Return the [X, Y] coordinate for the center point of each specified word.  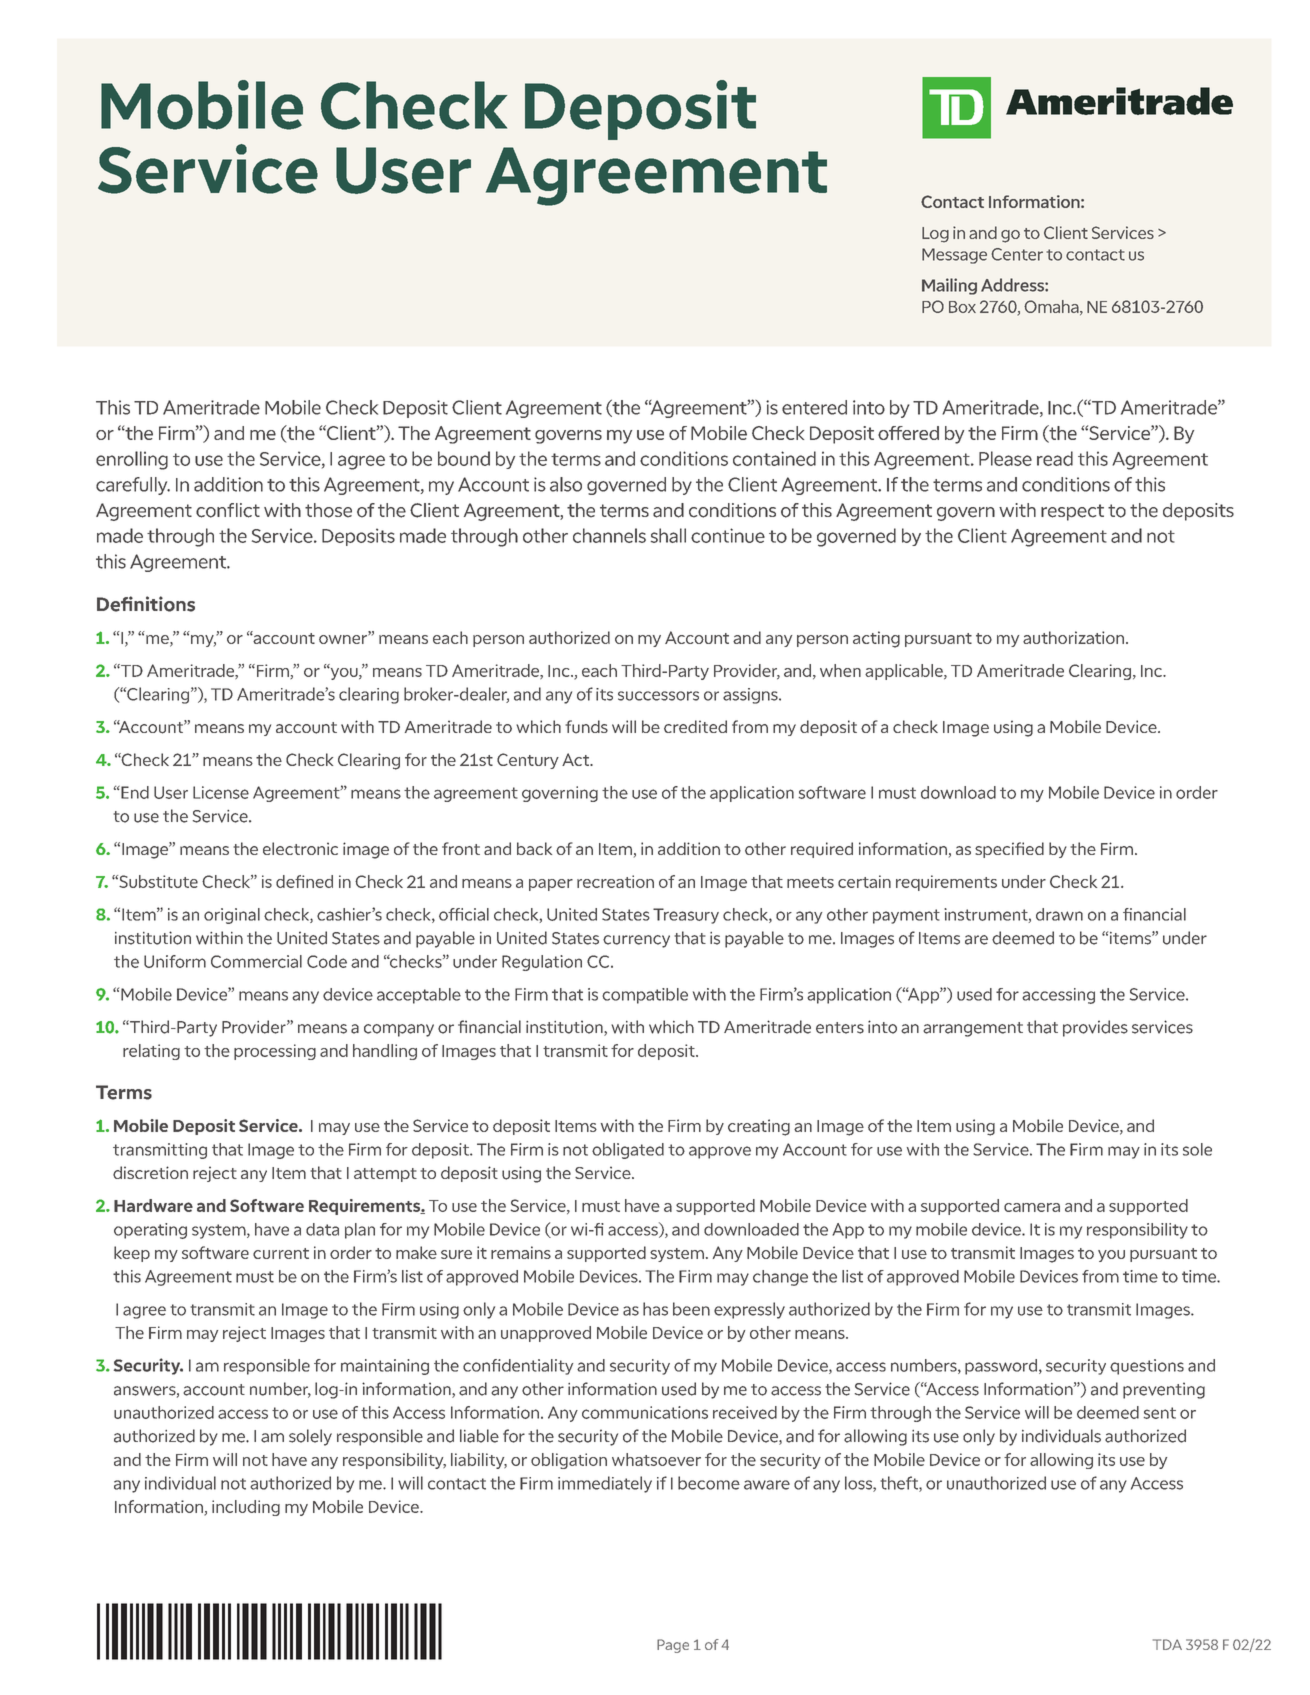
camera [1032, 1207]
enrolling [132, 460]
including [246, 1508]
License [221, 792]
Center [1017, 254]
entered [814, 407]
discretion [150, 1172]
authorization [1073, 637]
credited [695, 726]
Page [673, 1646]
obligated [628, 1151]
